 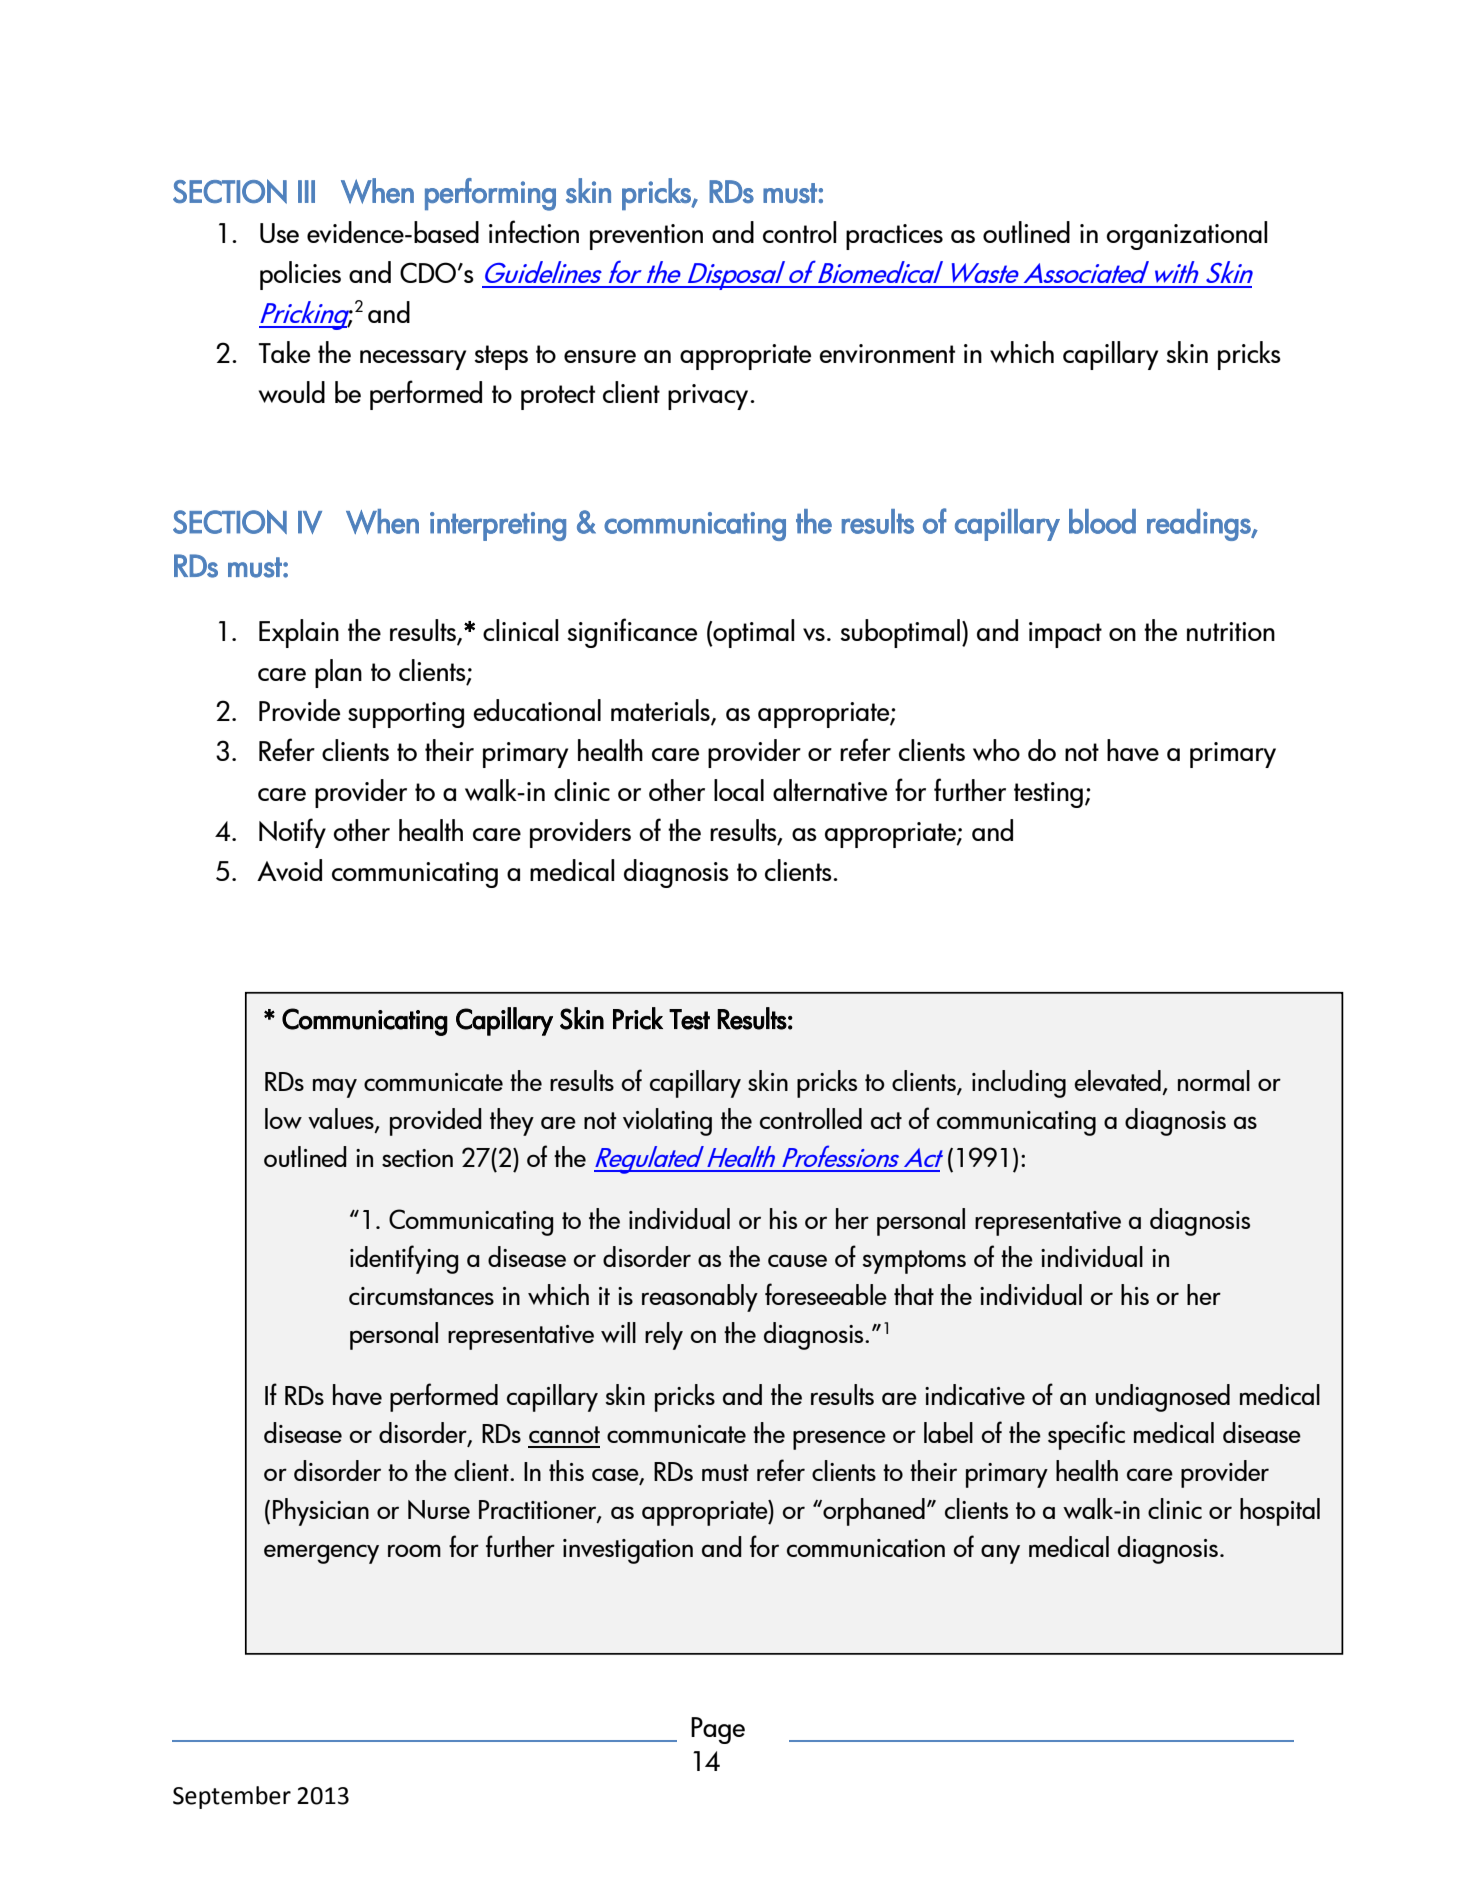 What do you see at coordinates (797, 1260) in the screenshot?
I see `cause` at bounding box center [797, 1260].
